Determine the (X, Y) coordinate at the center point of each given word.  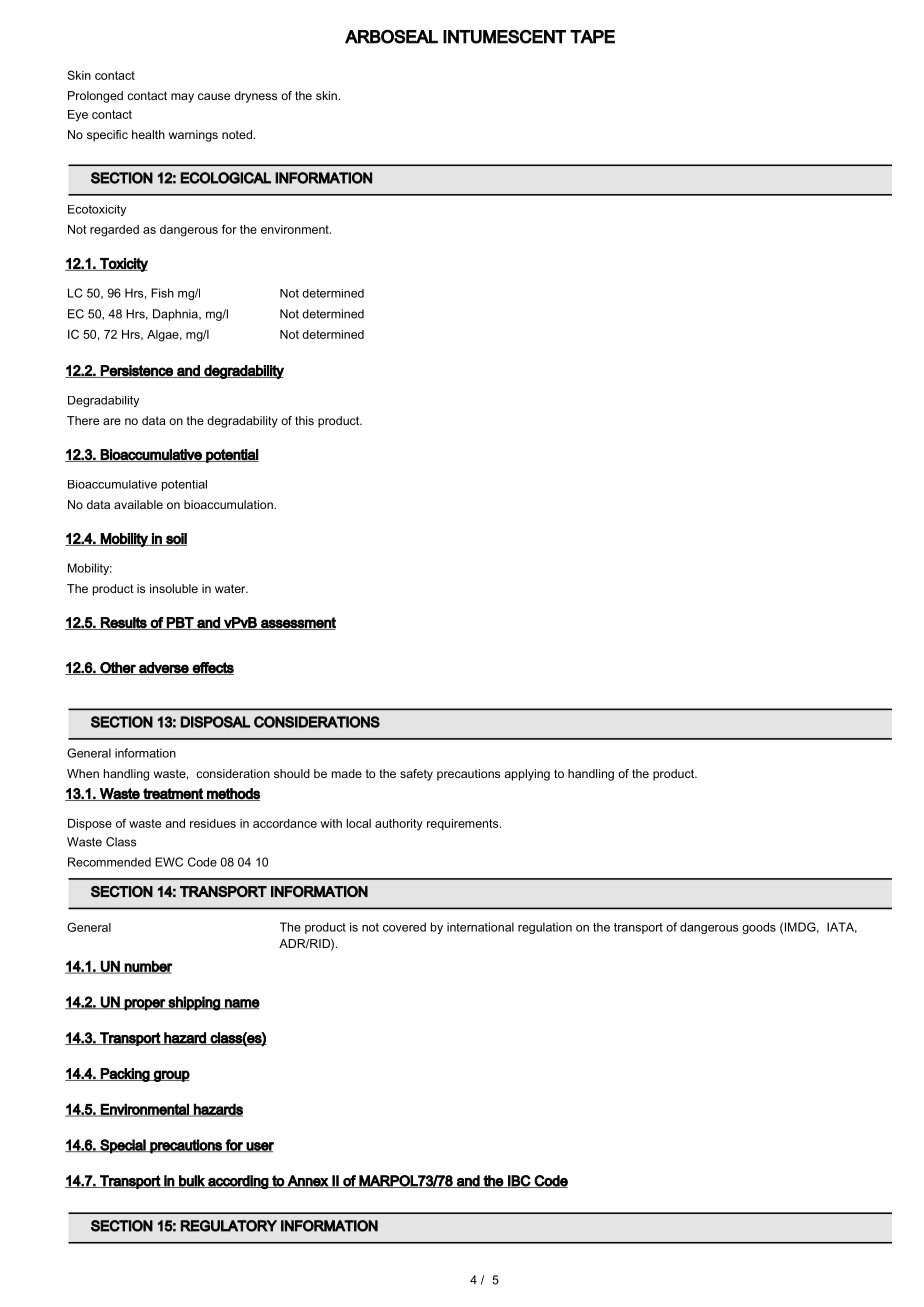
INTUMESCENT (504, 37)
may (182, 98)
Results (124, 623)
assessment (297, 623)
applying (527, 775)
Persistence (137, 371)
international (480, 927)
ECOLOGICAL (225, 178)
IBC (519, 1181)
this (304, 420)
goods (759, 928)
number (148, 967)
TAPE (592, 37)
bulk (192, 1181)
